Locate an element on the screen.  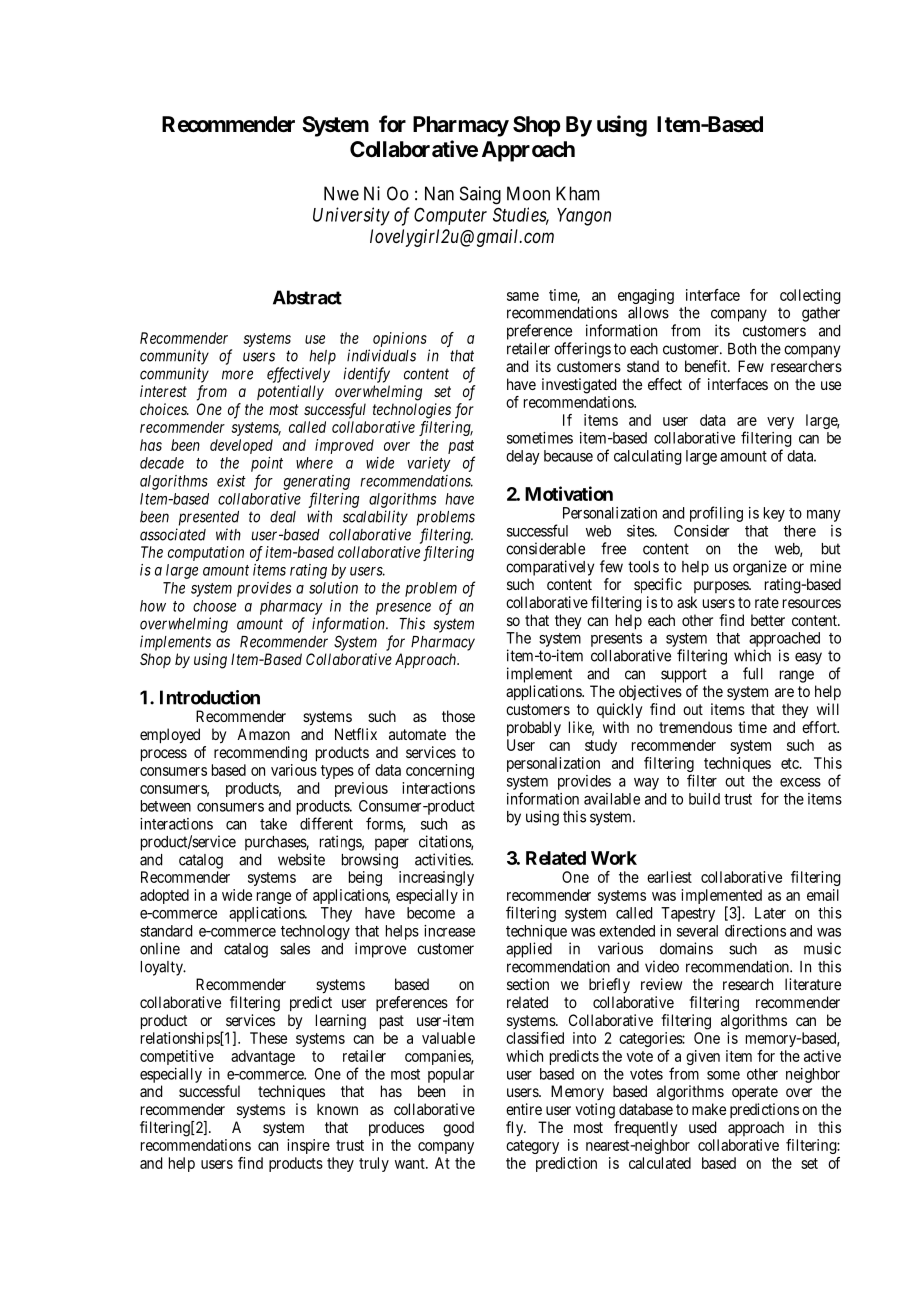
those is located at coordinates (458, 716).
